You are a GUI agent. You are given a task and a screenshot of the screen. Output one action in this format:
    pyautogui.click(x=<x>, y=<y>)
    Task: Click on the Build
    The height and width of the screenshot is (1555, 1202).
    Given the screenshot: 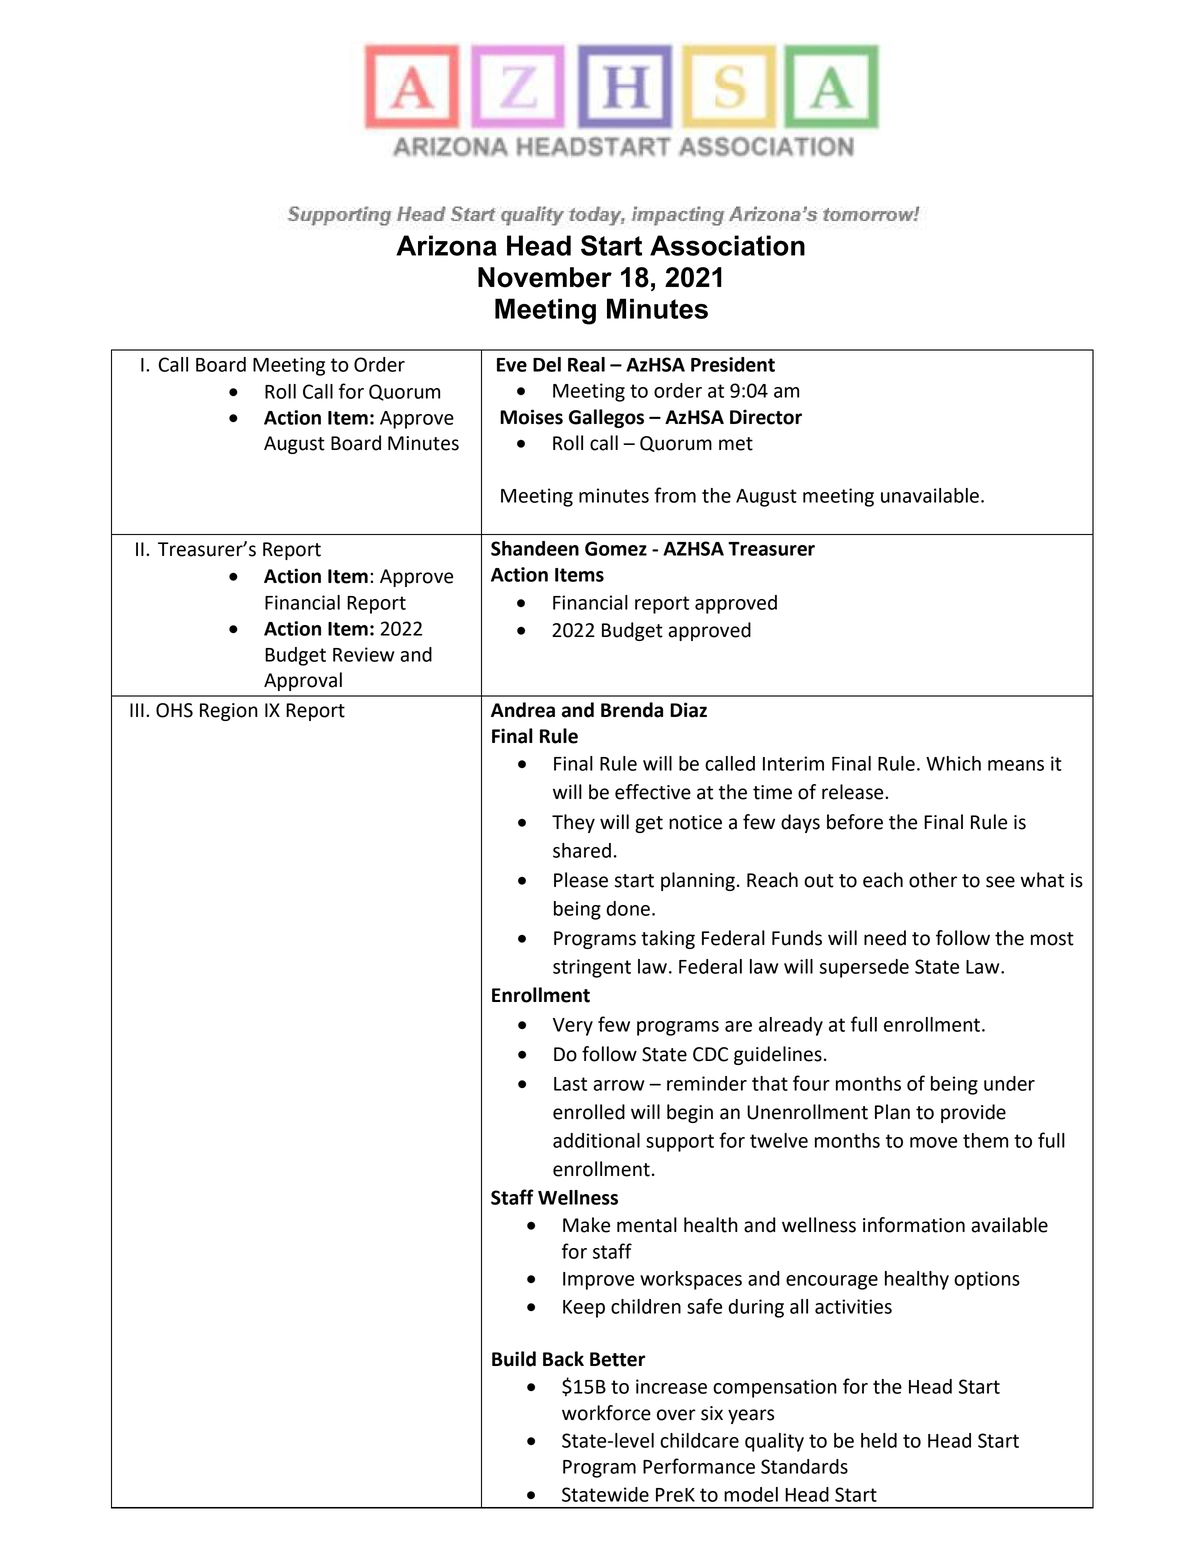 What is the action you would take?
    pyautogui.click(x=514, y=1359)
